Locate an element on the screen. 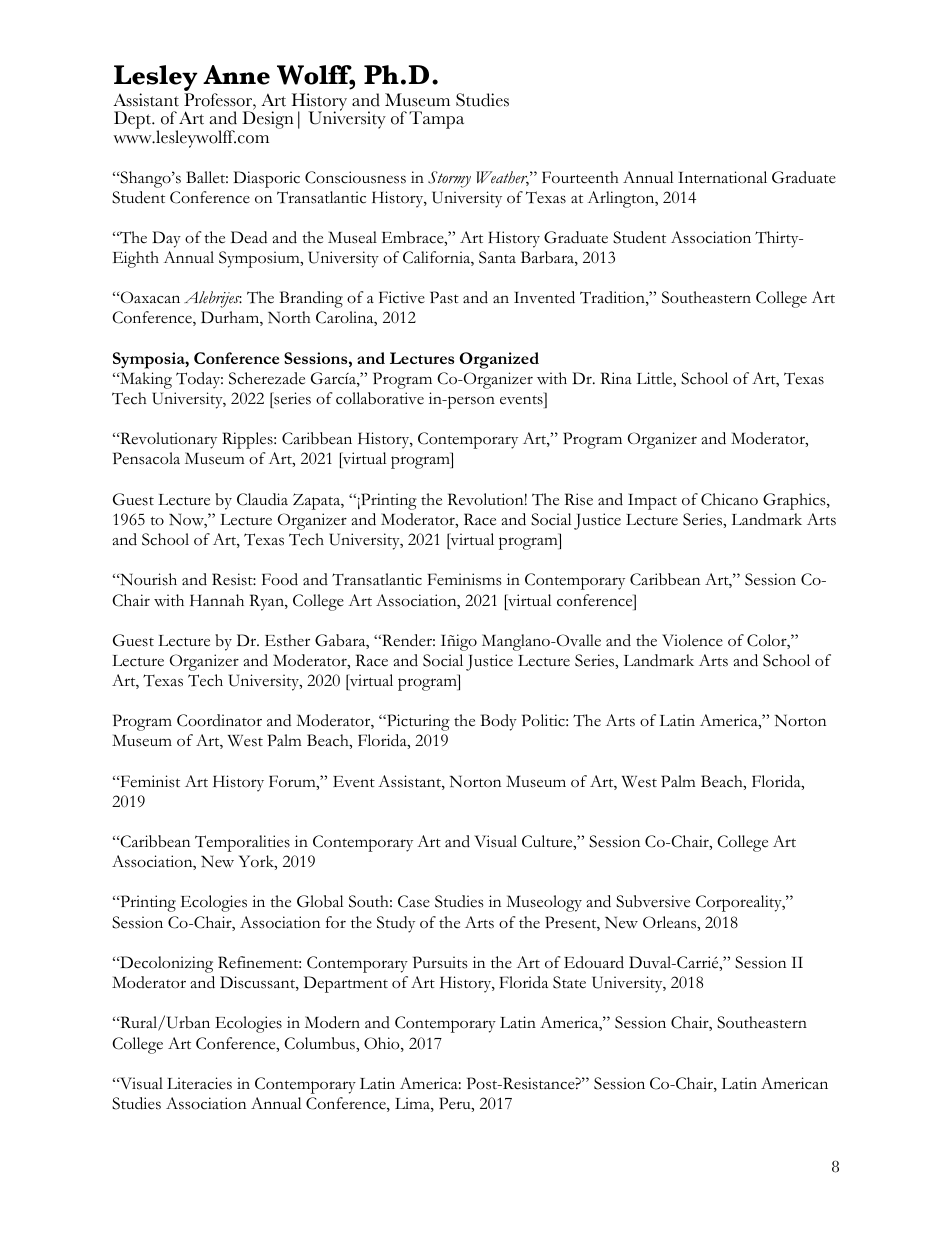 The height and width of the screenshot is (1233, 952). Coordinator is located at coordinates (219, 720).
